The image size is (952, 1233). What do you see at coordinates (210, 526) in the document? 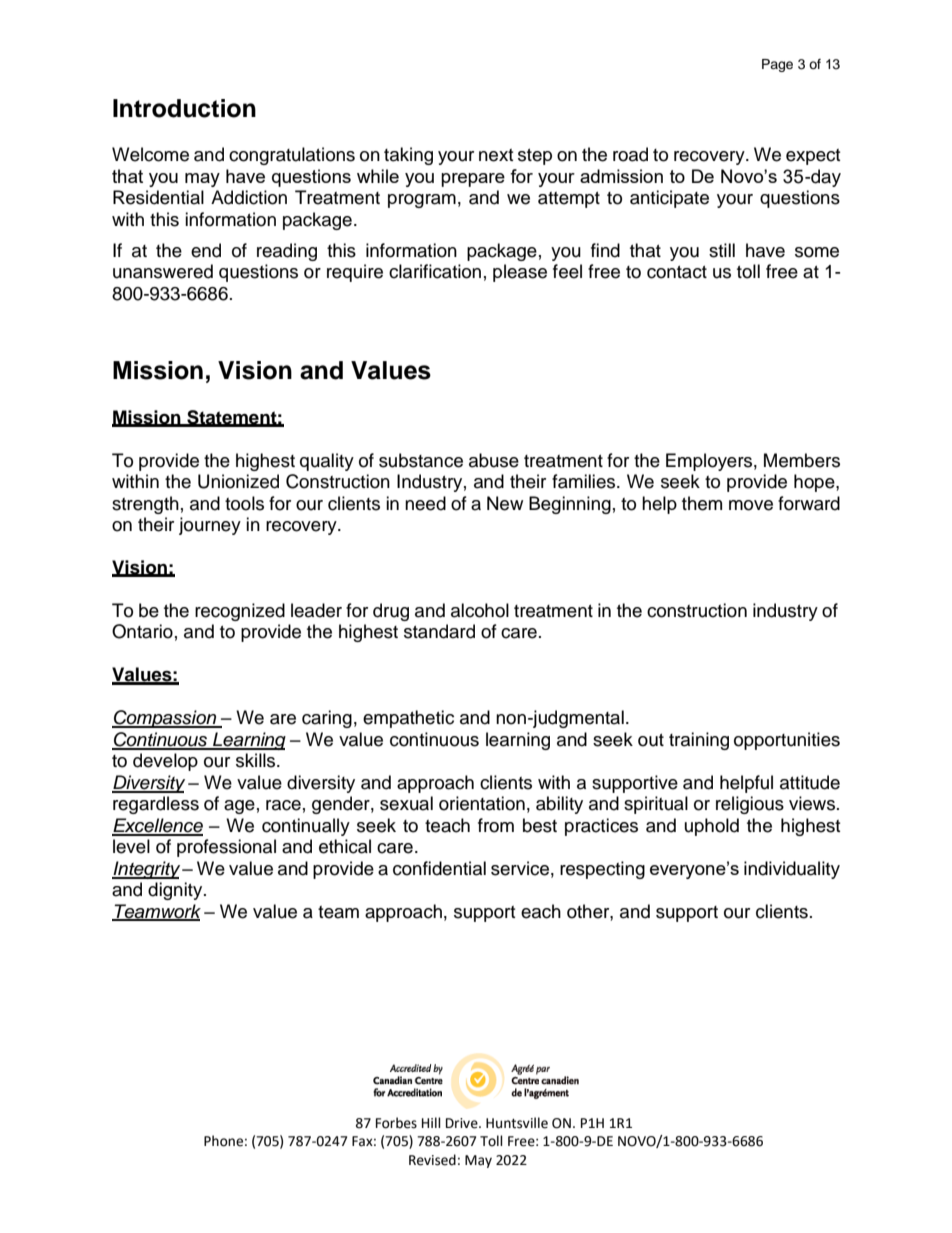
I see `journey` at bounding box center [210, 526].
